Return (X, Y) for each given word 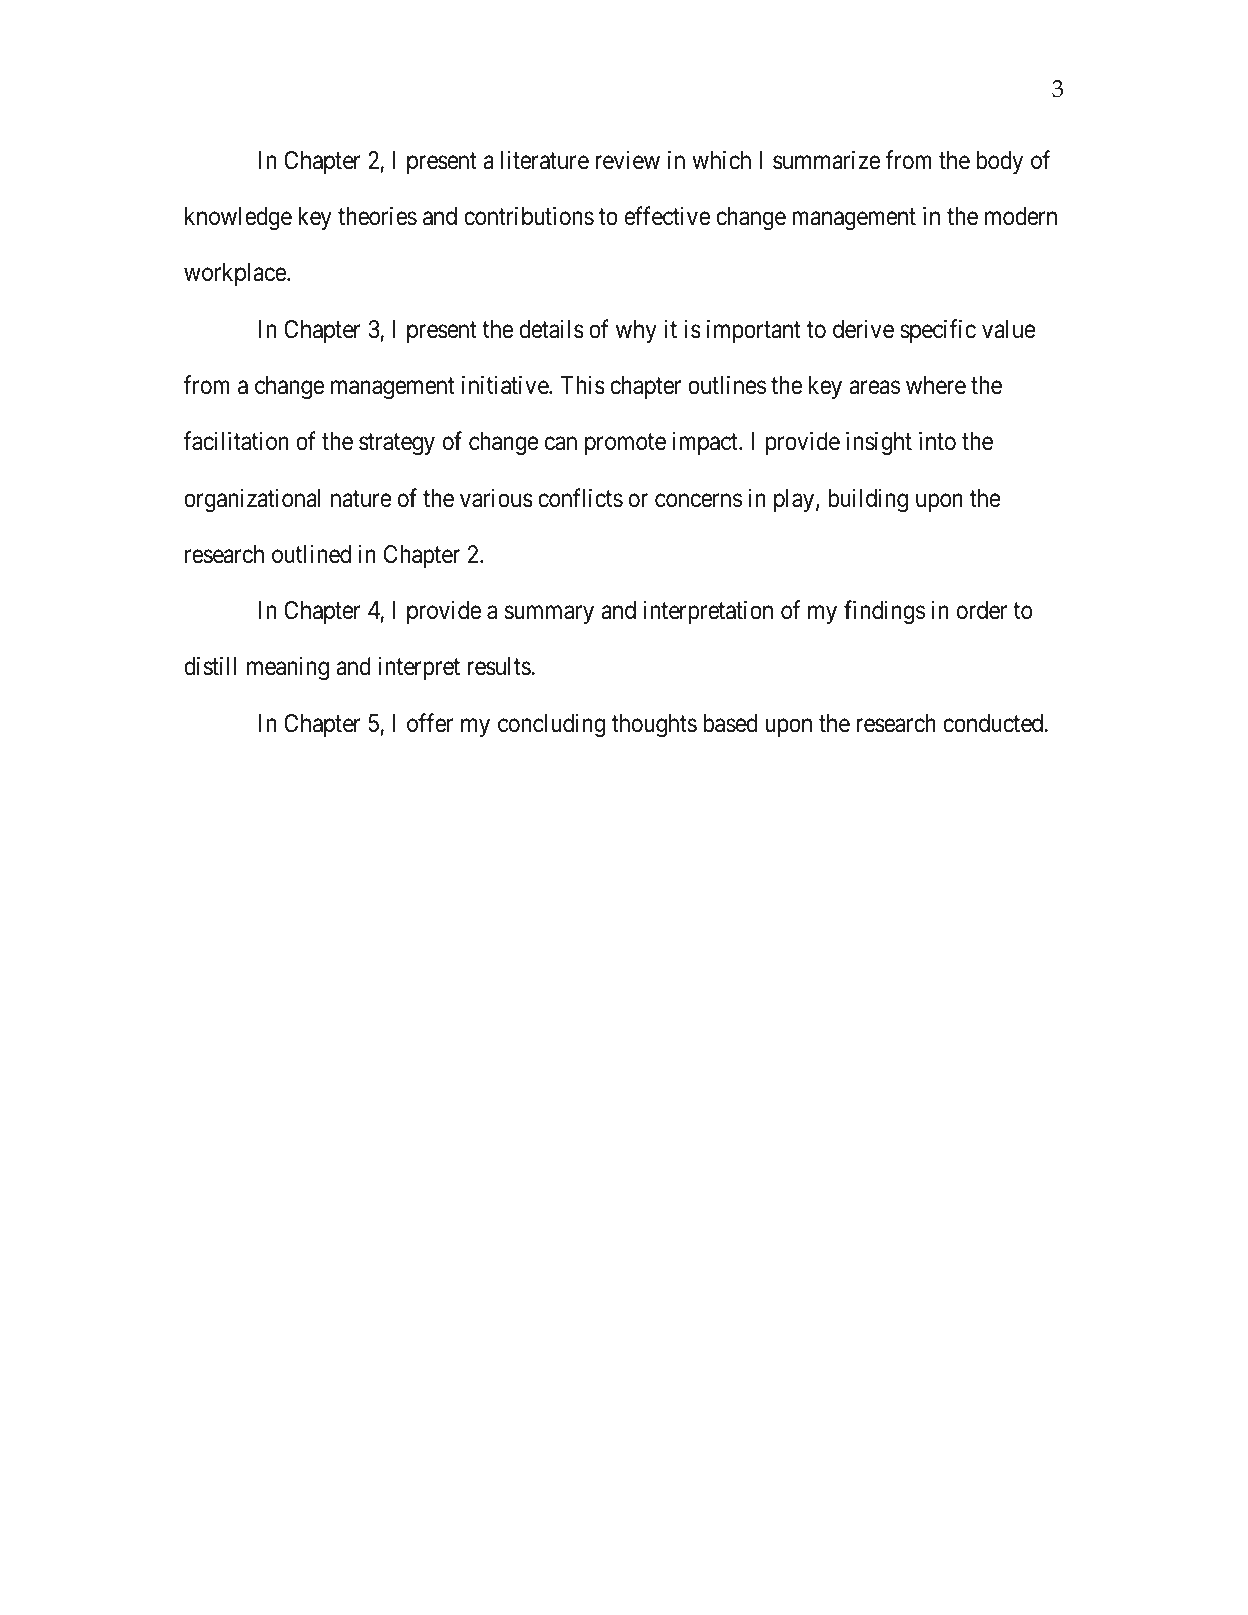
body (999, 162)
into (937, 441)
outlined (311, 554)
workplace (236, 274)
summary (549, 615)
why (636, 331)
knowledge (238, 219)
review (627, 160)
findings (884, 612)
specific (938, 331)
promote (625, 444)
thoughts (654, 726)
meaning (288, 669)
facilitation (236, 441)
